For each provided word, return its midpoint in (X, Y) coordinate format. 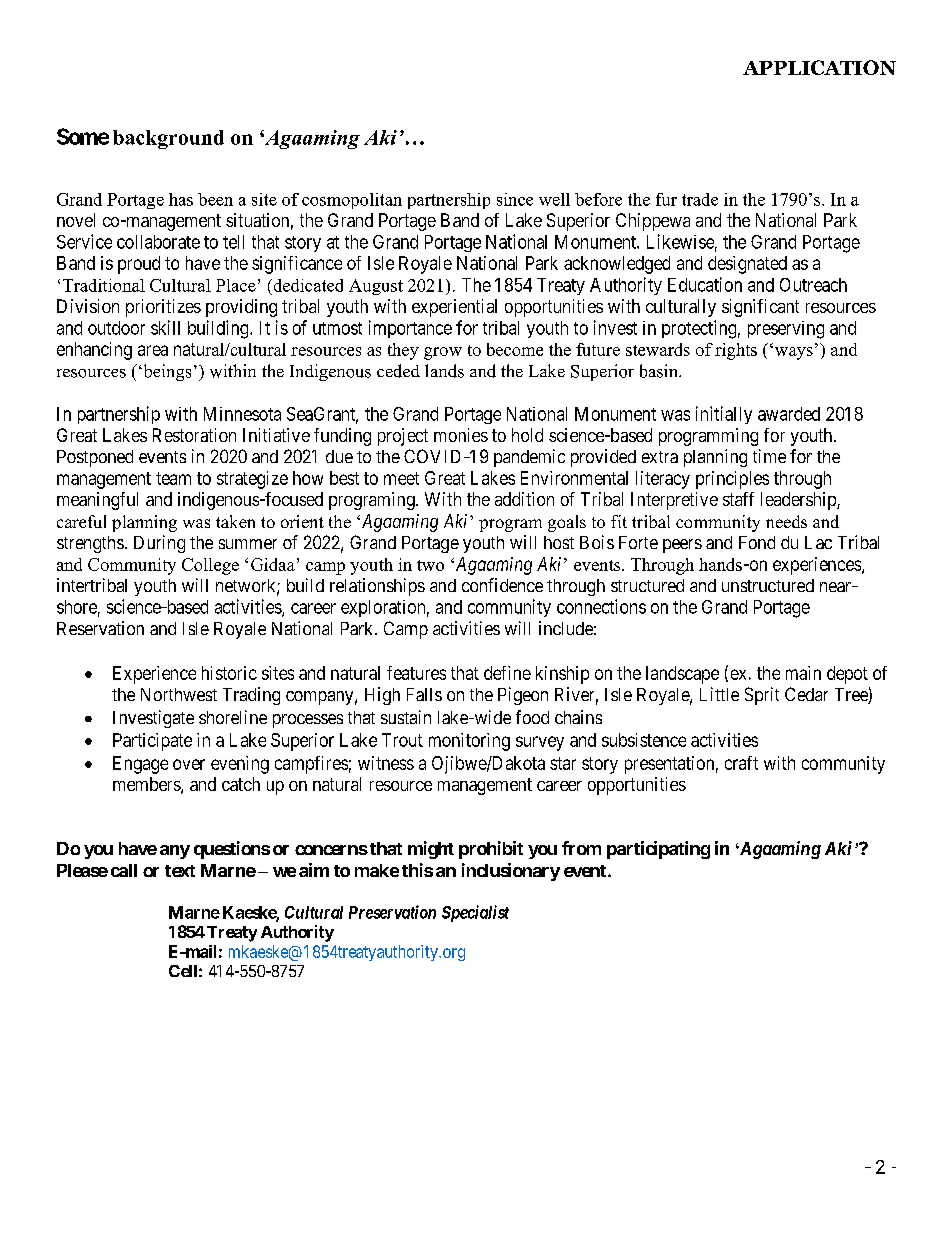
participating (658, 850)
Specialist (475, 913)
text (180, 871)
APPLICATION (819, 67)
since (515, 199)
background (168, 139)
